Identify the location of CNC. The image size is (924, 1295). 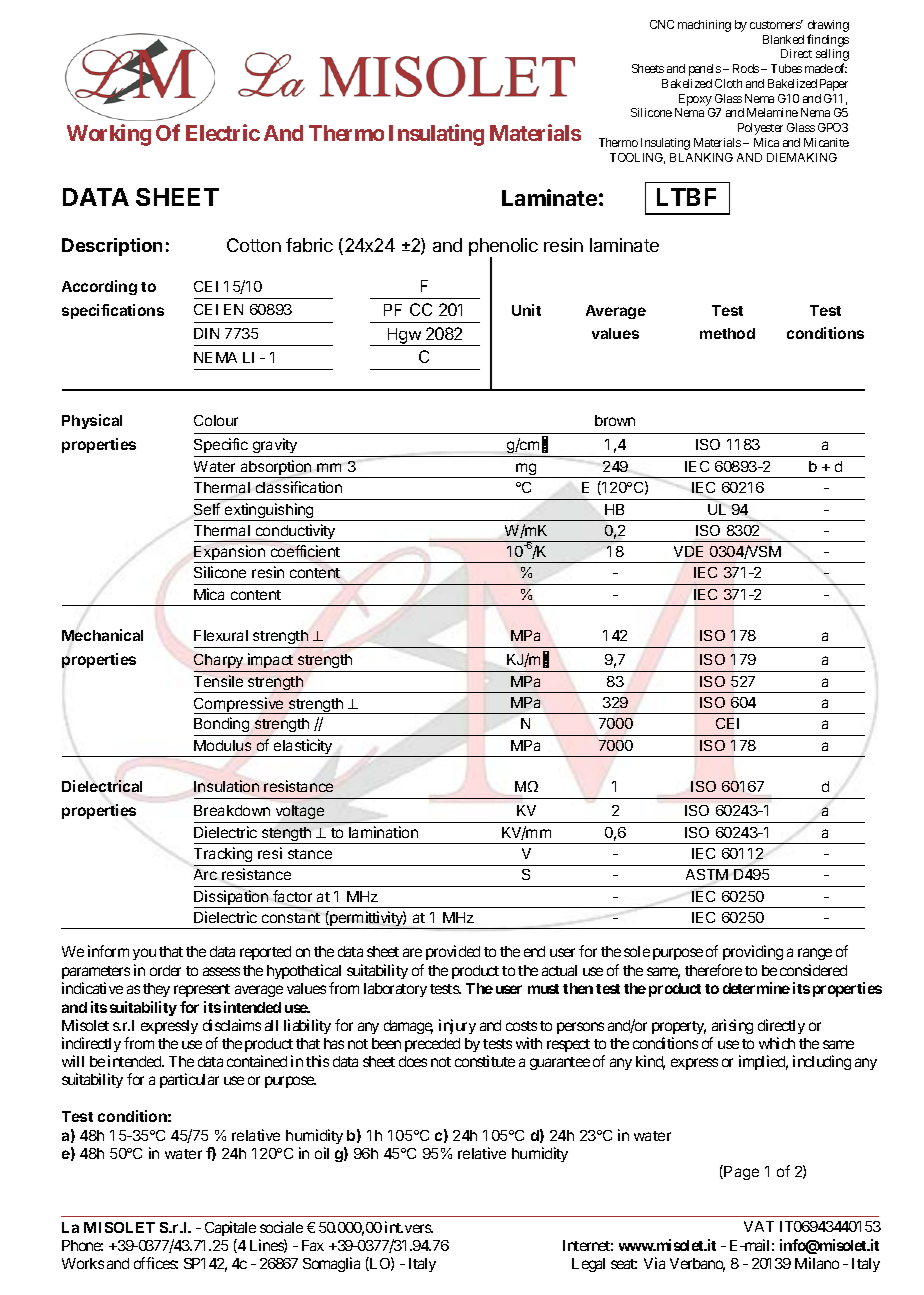
(662, 24).
